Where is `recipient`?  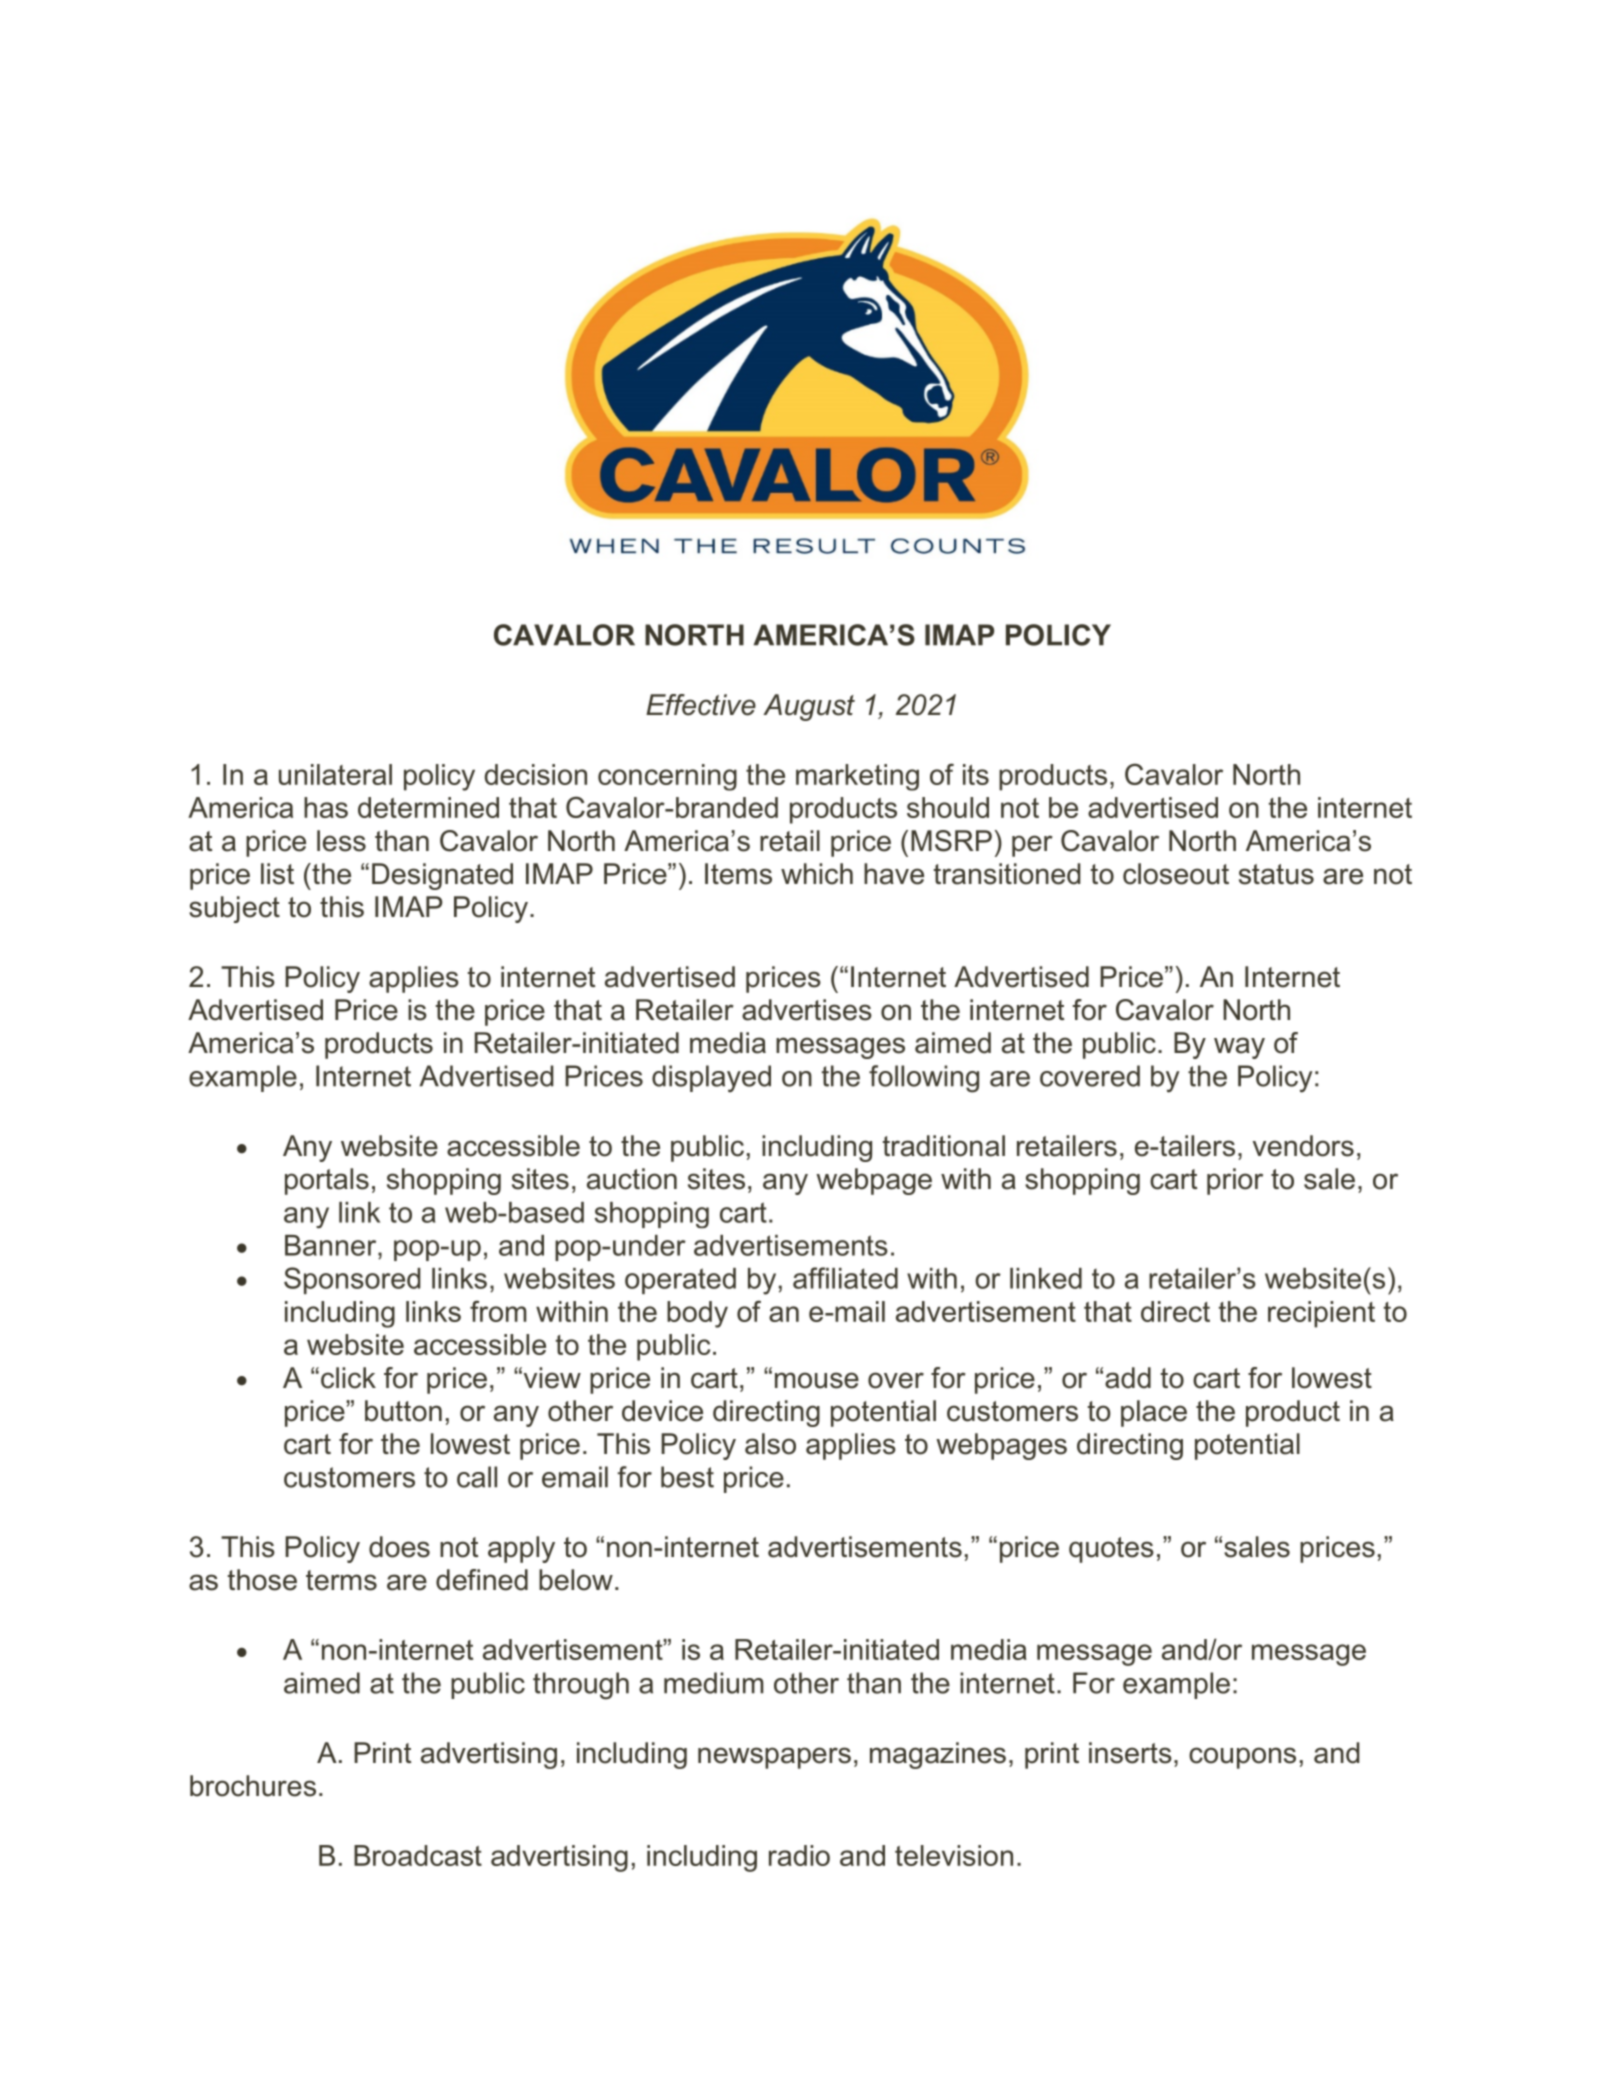 recipient is located at coordinates (1321, 1314).
